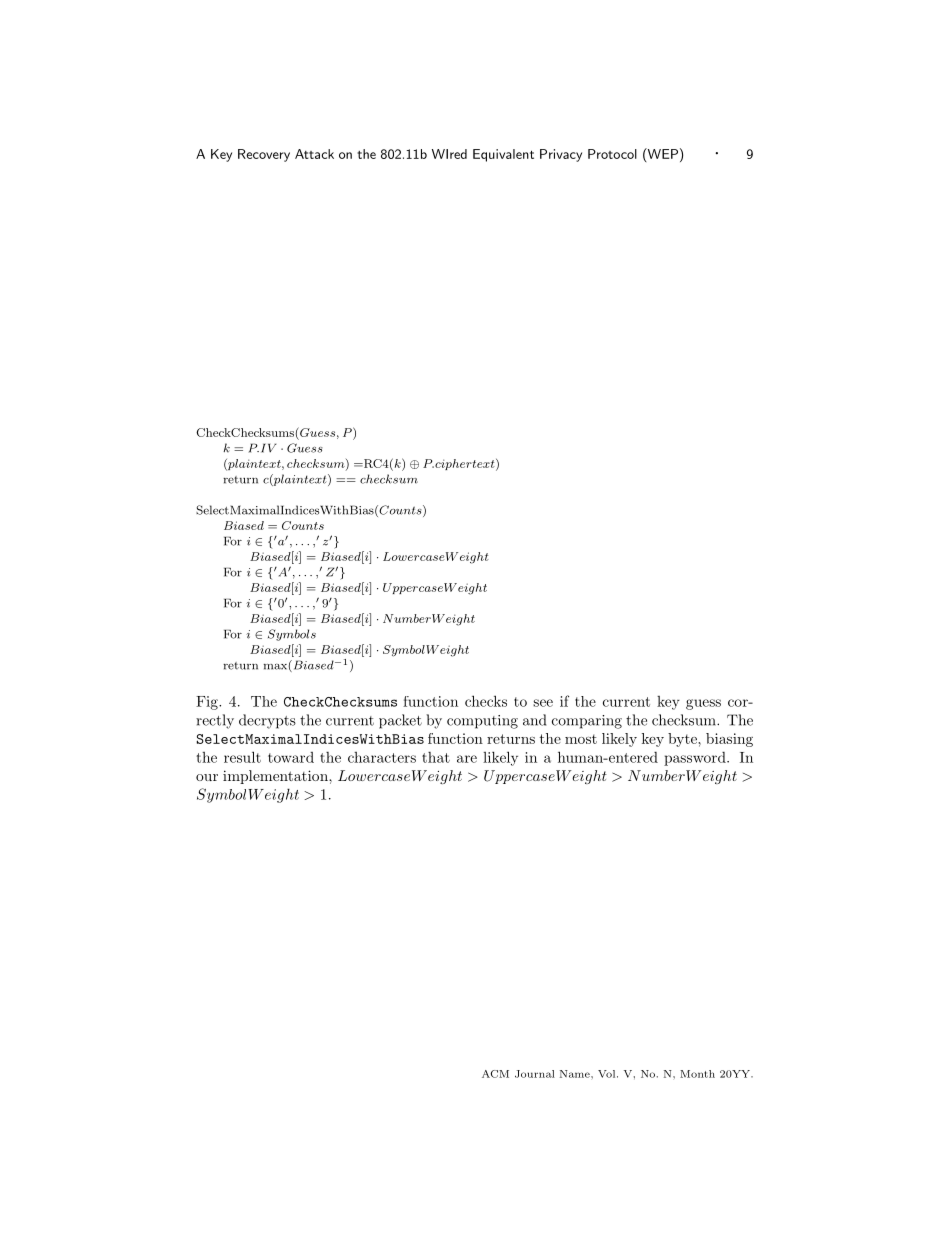  Describe the element at coordinates (612, 154) in the document. I see `Protocol` at that location.
